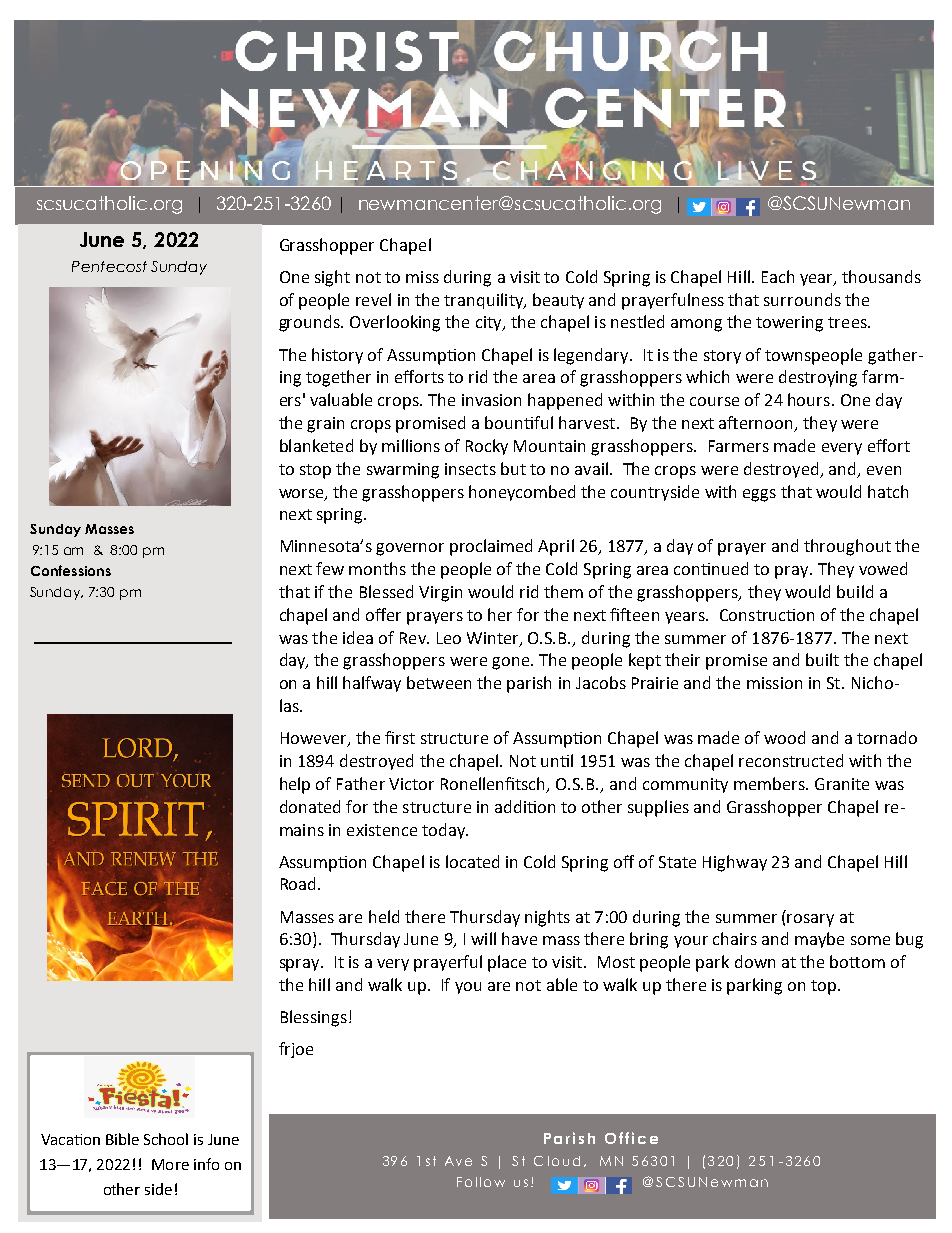 This screenshot has height=1233, width=952. Describe the element at coordinates (802, 299) in the screenshot. I see `surrounds` at that location.
